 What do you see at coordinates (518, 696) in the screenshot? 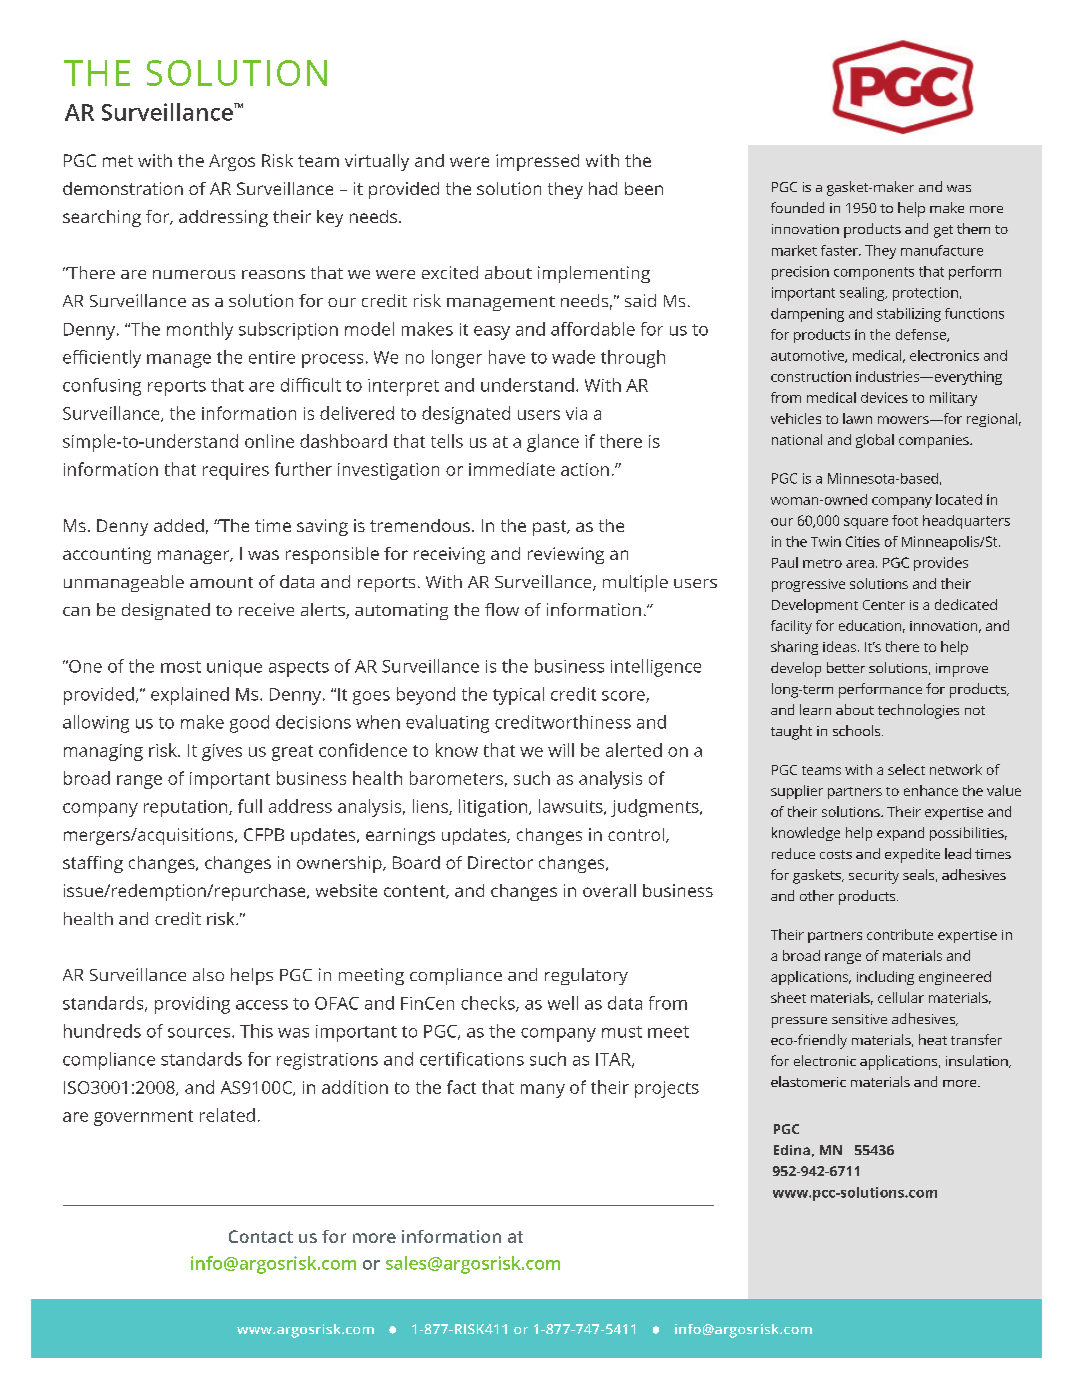
I see `typical` at bounding box center [518, 696].
